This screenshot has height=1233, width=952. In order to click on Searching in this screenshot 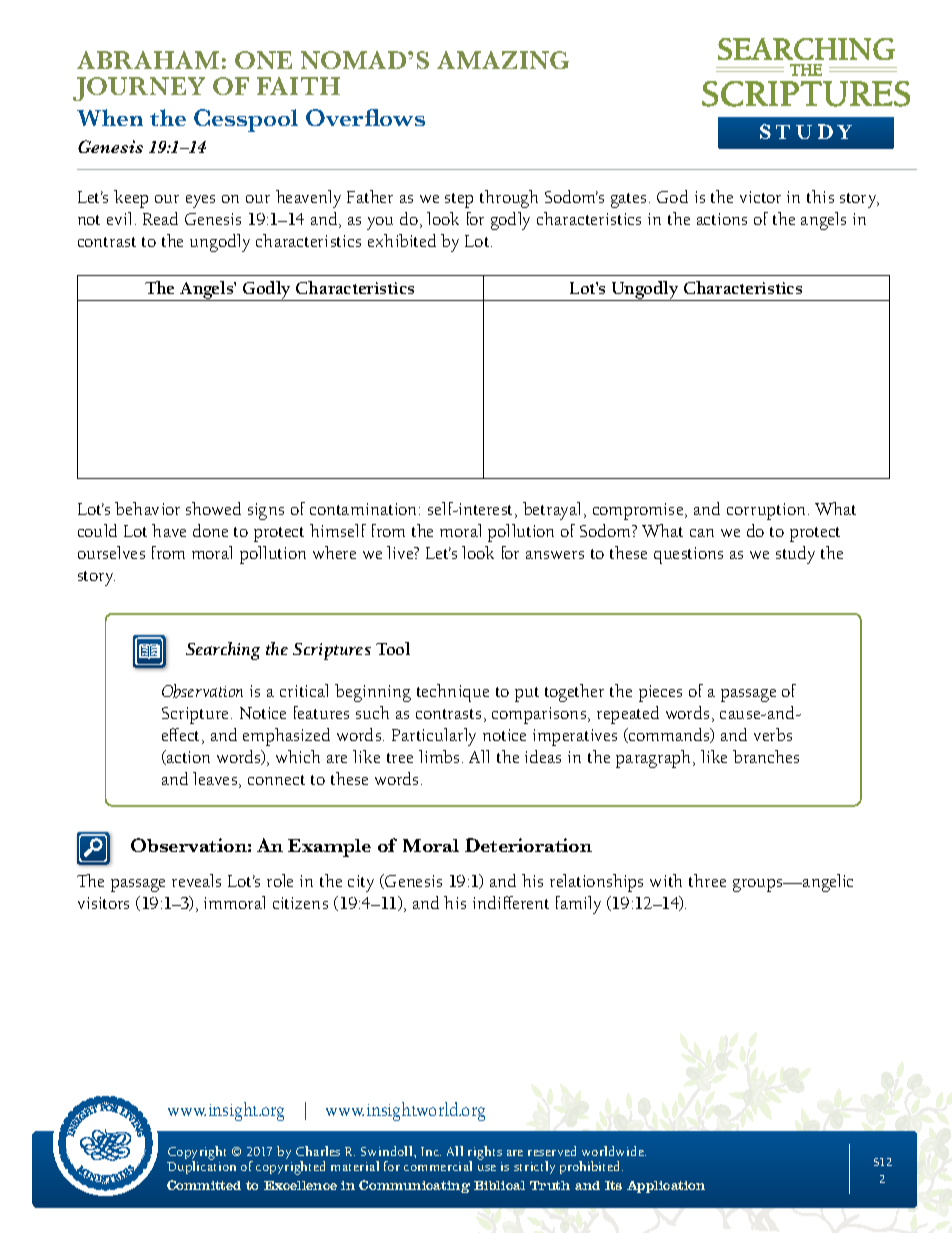, I will do `click(223, 651)`.
